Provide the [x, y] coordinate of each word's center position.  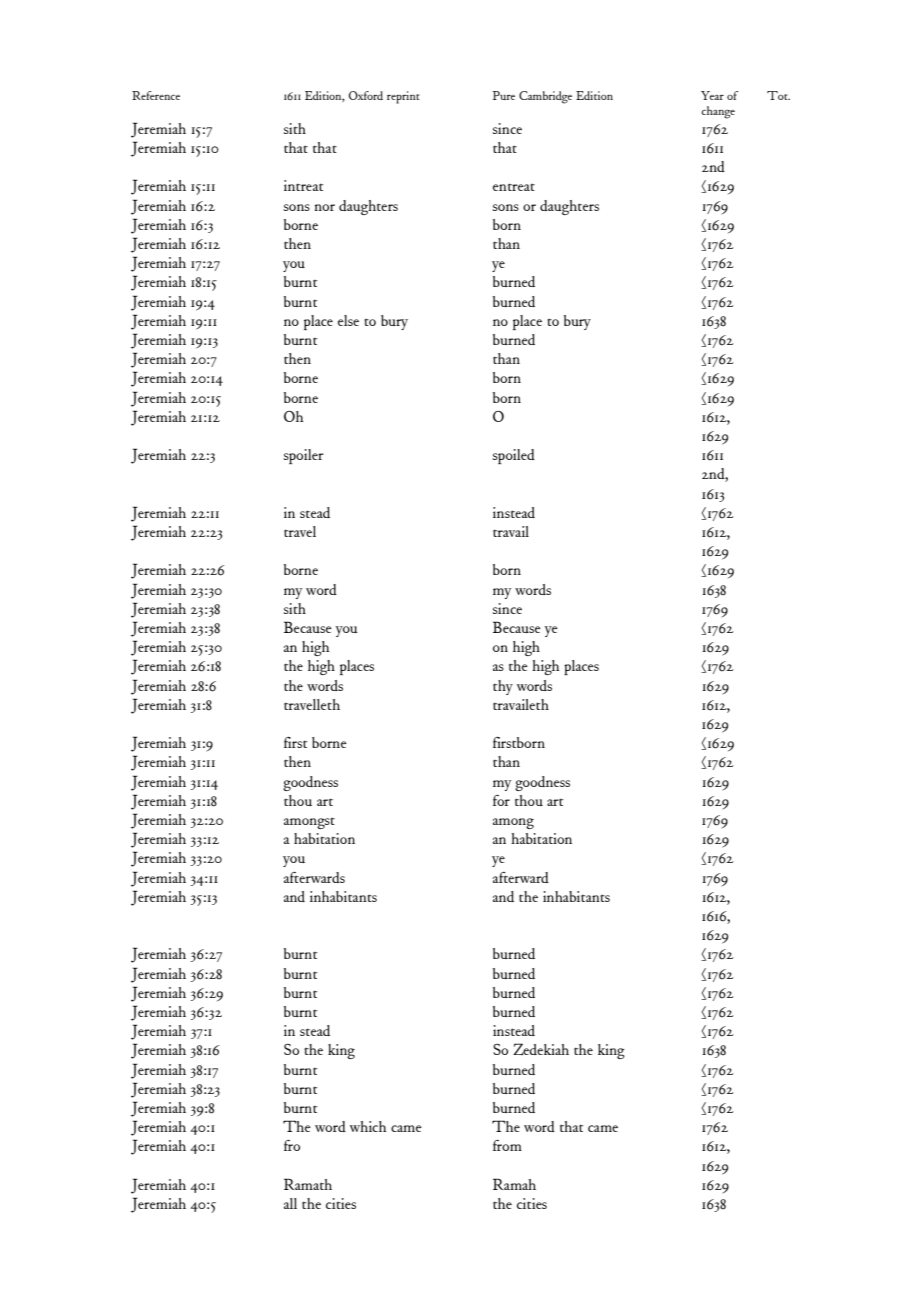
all [290, 1203]
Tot [778, 95]
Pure [504, 95]
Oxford [366, 95]
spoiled [514, 456]
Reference [156, 95]
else [348, 320]
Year [712, 95]
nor [324, 207]
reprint [403, 97]
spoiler [304, 456]
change [718, 112]
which [368, 1126]
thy [503, 687]
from [507, 1145]
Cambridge [545, 97]
